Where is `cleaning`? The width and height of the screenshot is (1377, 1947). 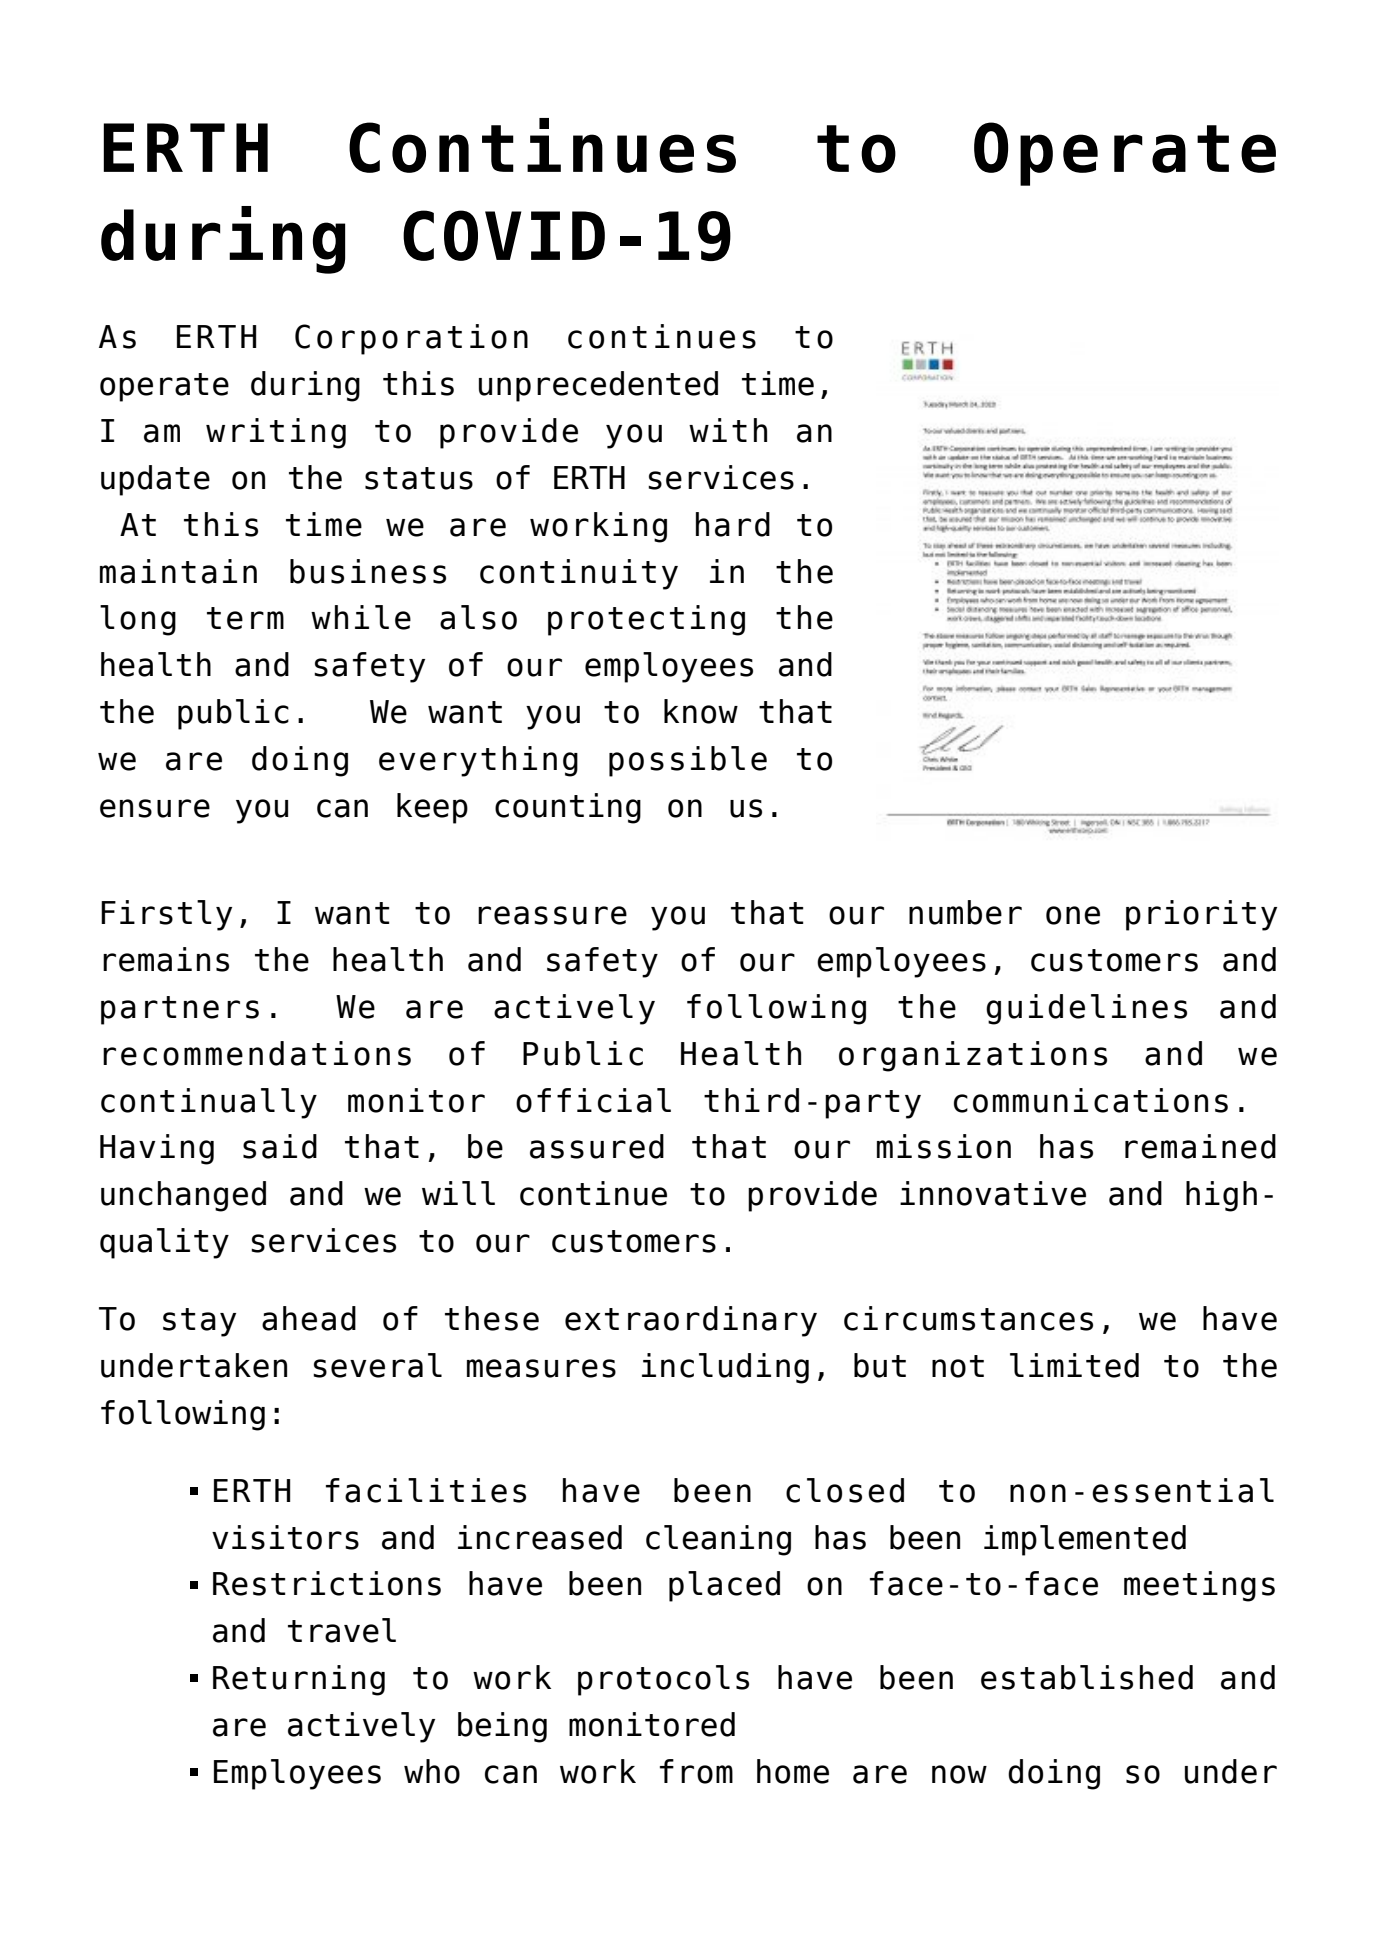 cleaning is located at coordinates (718, 1540).
